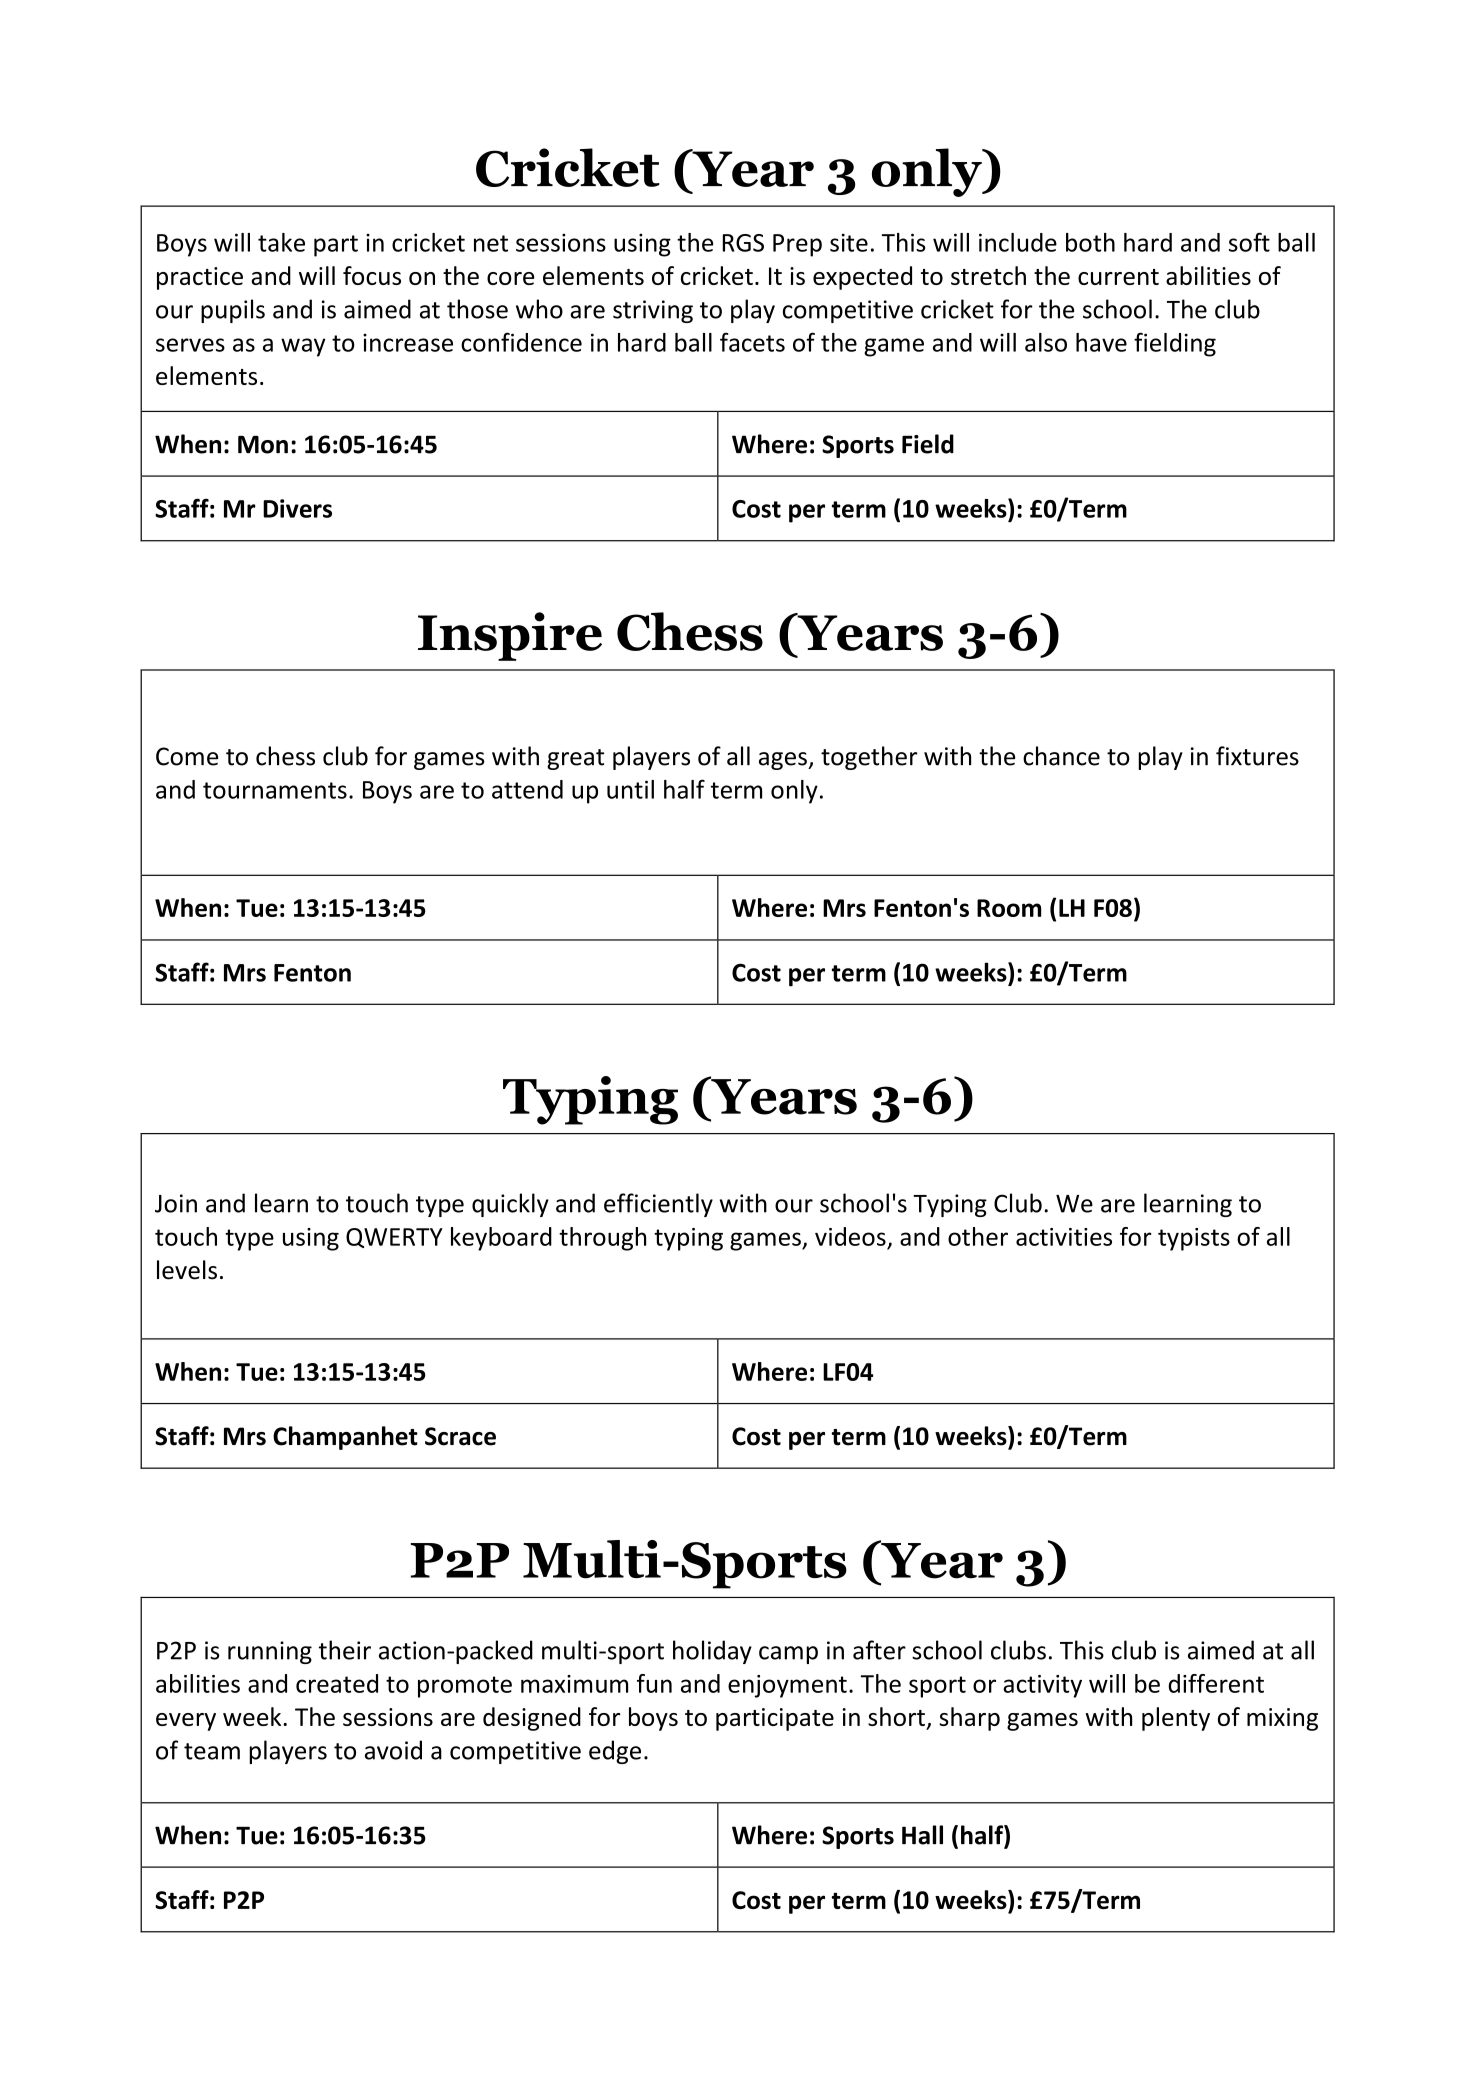 This screenshot has height=2090, width=1478. What do you see at coordinates (1009, 908) in the screenshot?
I see `Room` at bounding box center [1009, 908].
